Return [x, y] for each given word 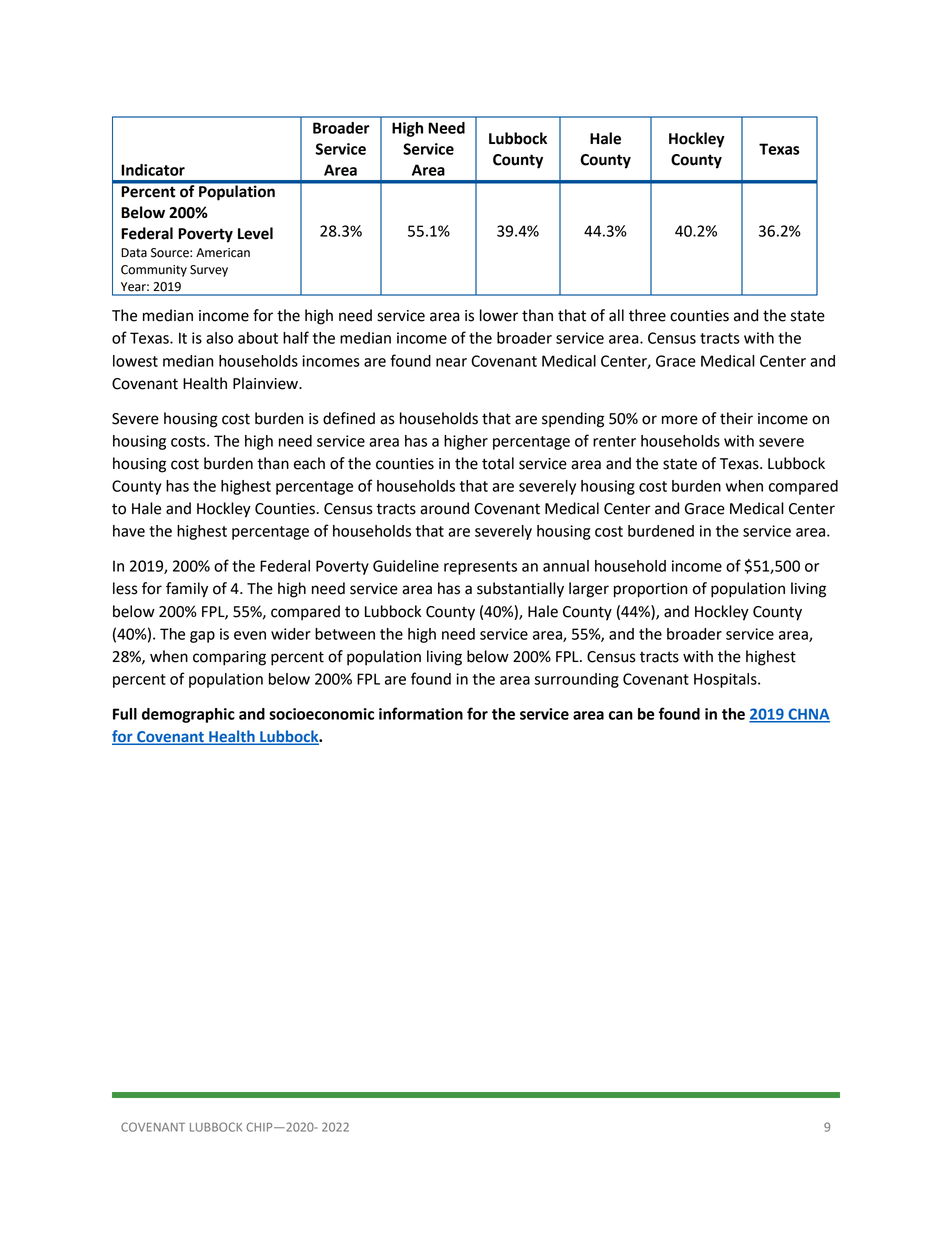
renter [614, 441]
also [219, 338]
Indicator [153, 170]
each [309, 463]
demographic [188, 715]
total [498, 463]
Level [255, 233]
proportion [650, 590]
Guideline [406, 566]
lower [499, 315]
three [647, 315]
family [187, 590]
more [680, 420]
